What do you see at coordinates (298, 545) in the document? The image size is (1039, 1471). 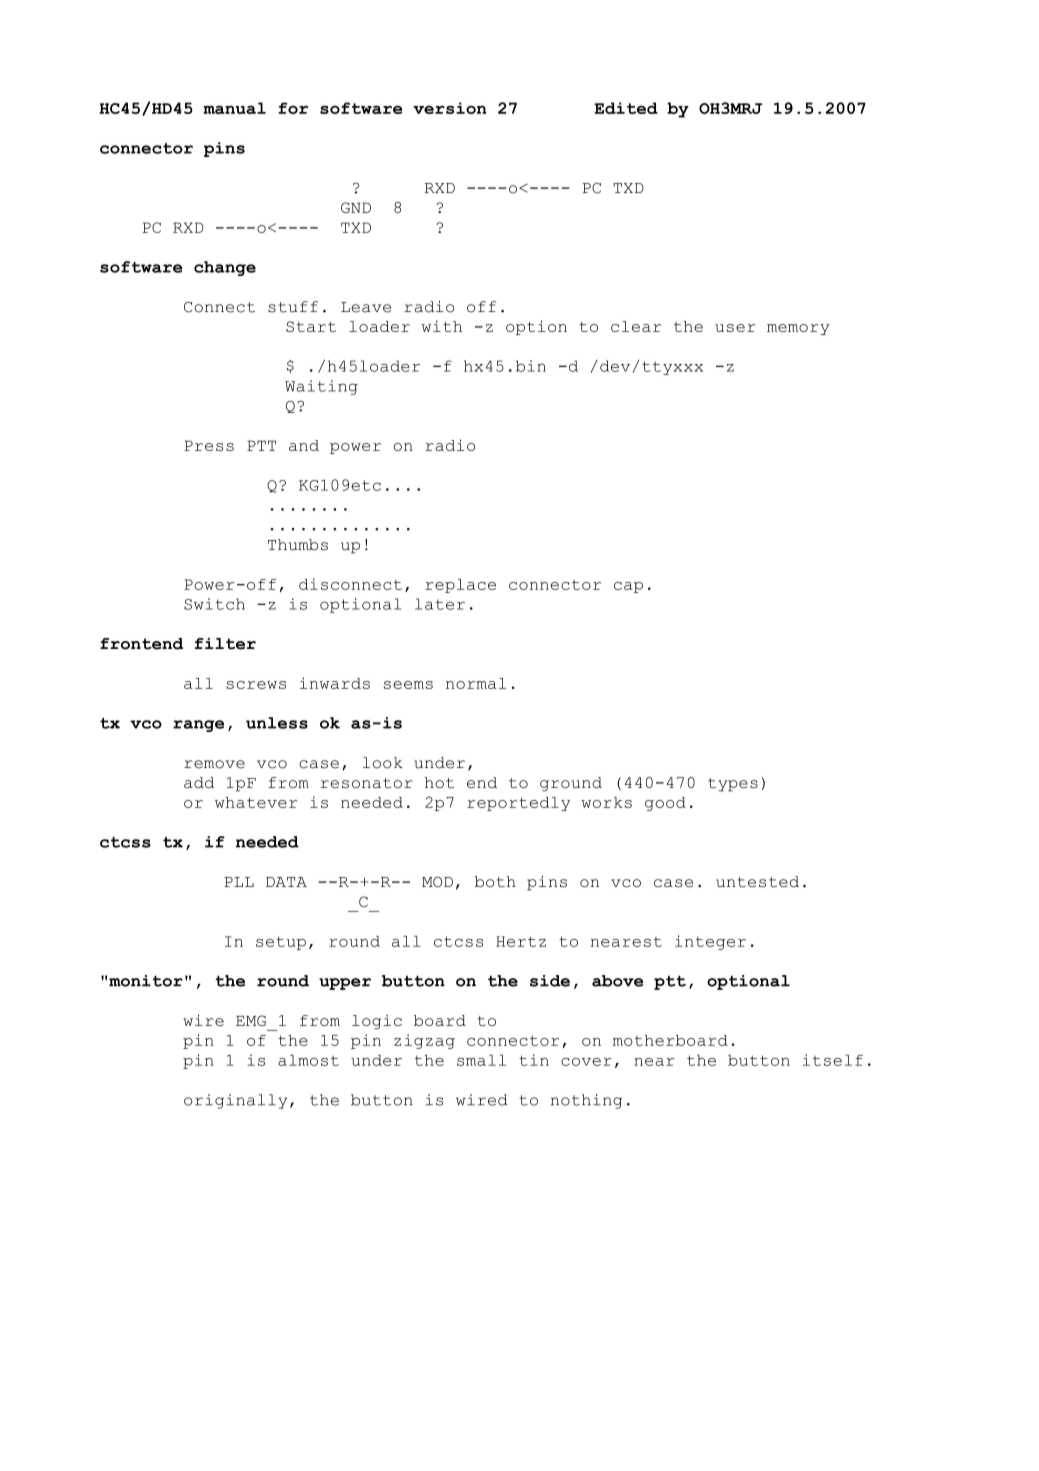 I see `Thumbs` at bounding box center [298, 545].
